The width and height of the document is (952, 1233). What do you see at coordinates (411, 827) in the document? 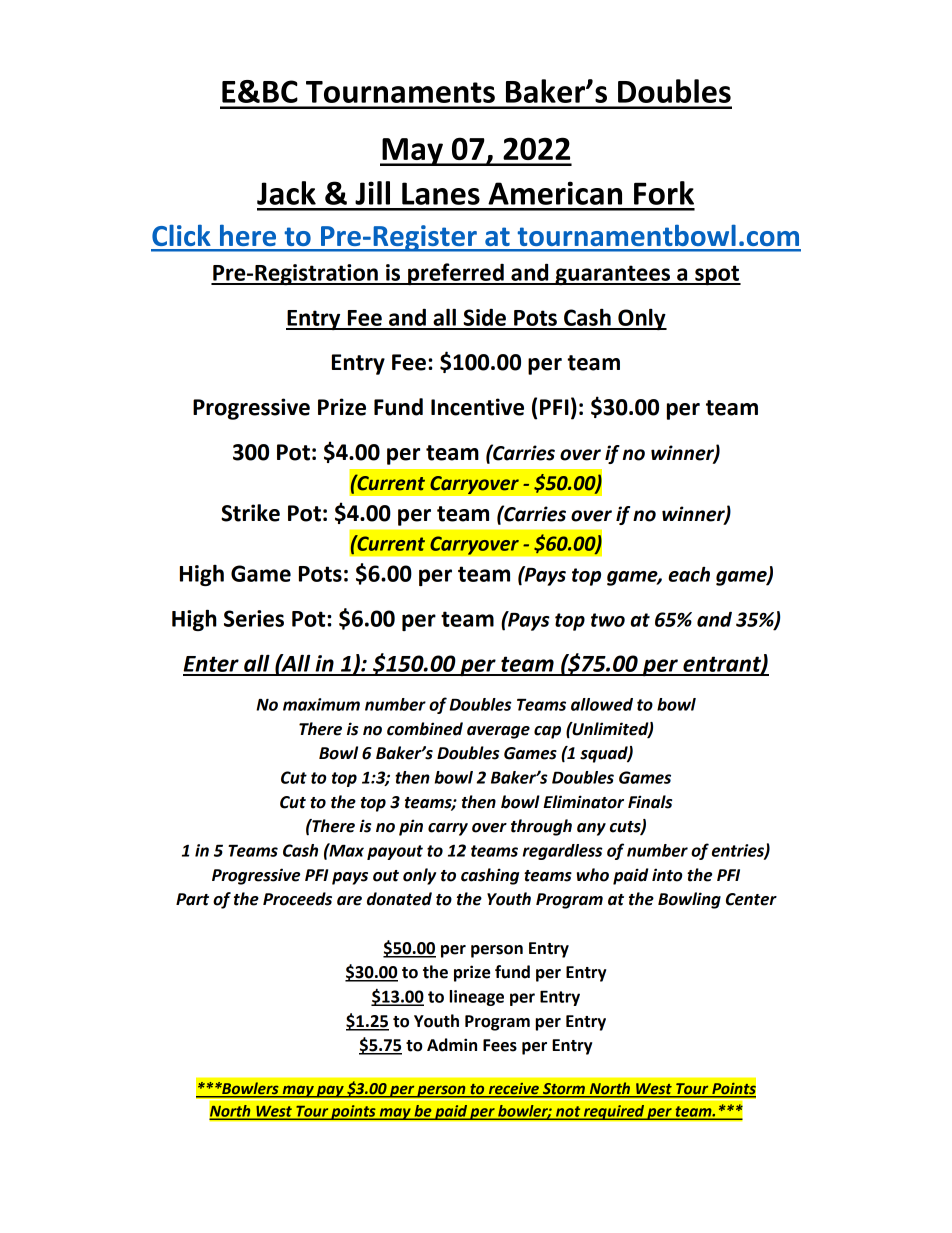
I see `pin` at bounding box center [411, 827].
